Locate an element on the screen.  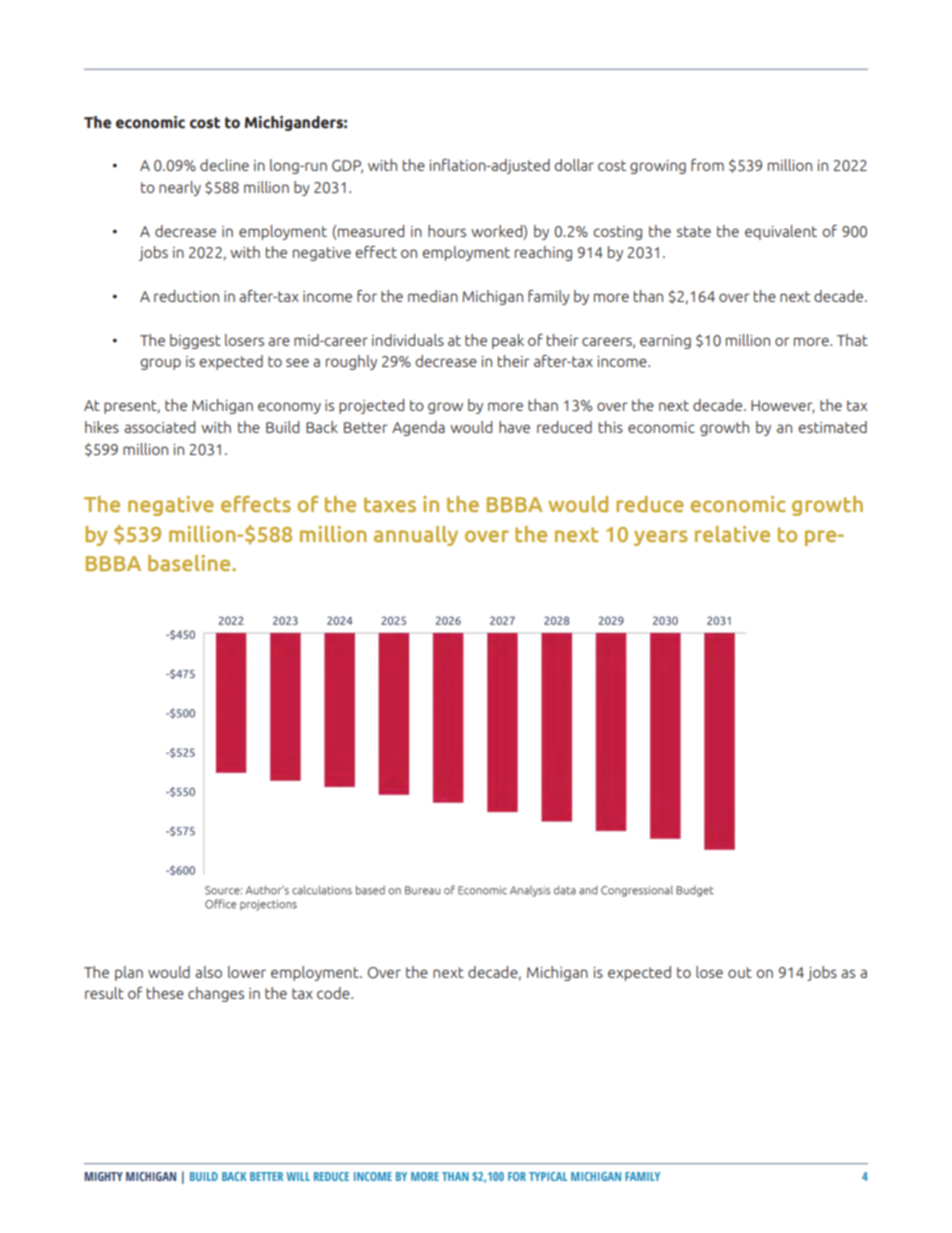
nearly is located at coordinates (180, 188).
